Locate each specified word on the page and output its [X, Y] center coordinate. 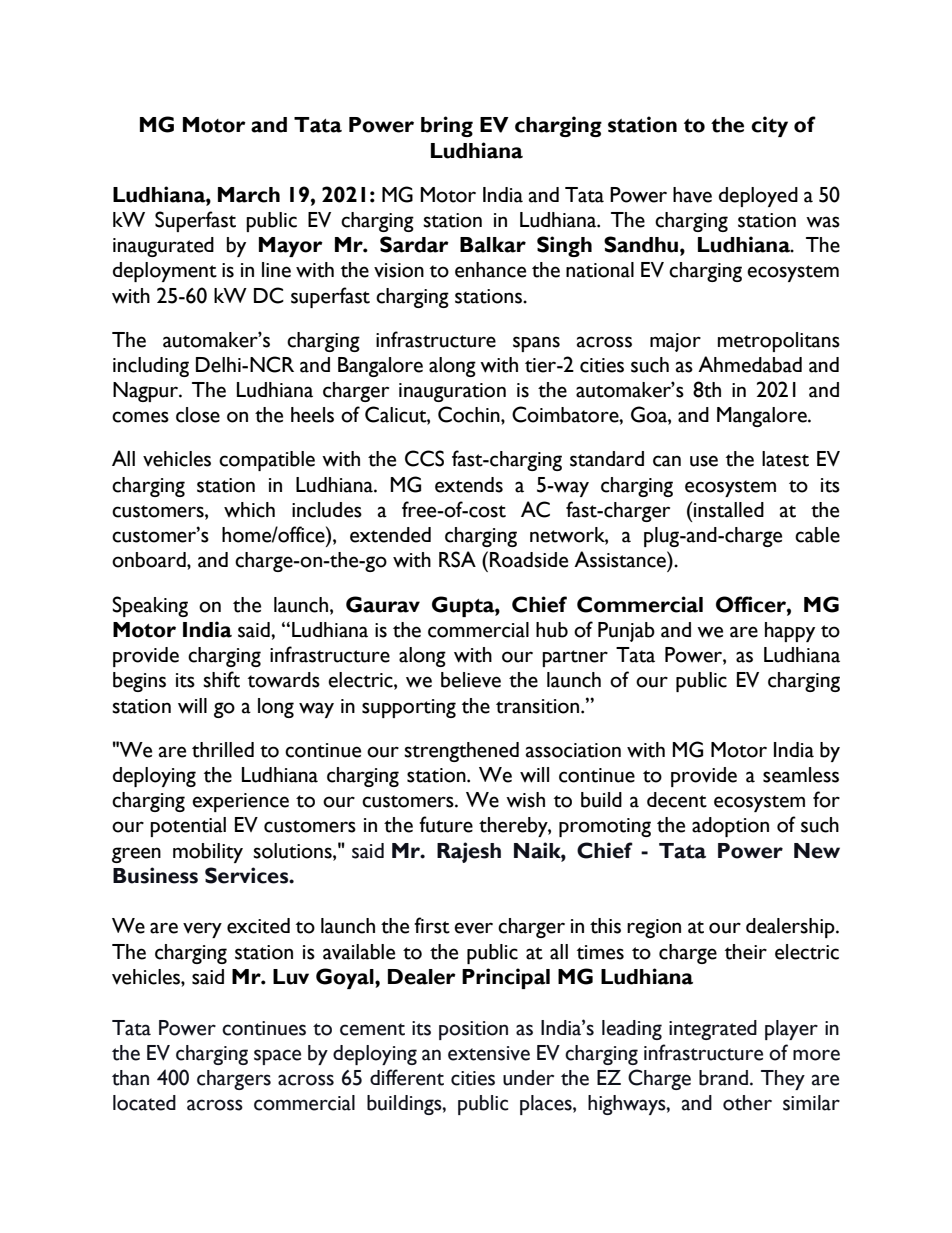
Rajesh [469, 852]
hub [552, 630]
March [249, 195]
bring [447, 126]
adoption [730, 827]
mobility [208, 853]
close [198, 415]
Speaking [150, 606]
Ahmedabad [750, 364]
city [769, 126]
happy [790, 632]
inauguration [452, 392]
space [277, 1057]
